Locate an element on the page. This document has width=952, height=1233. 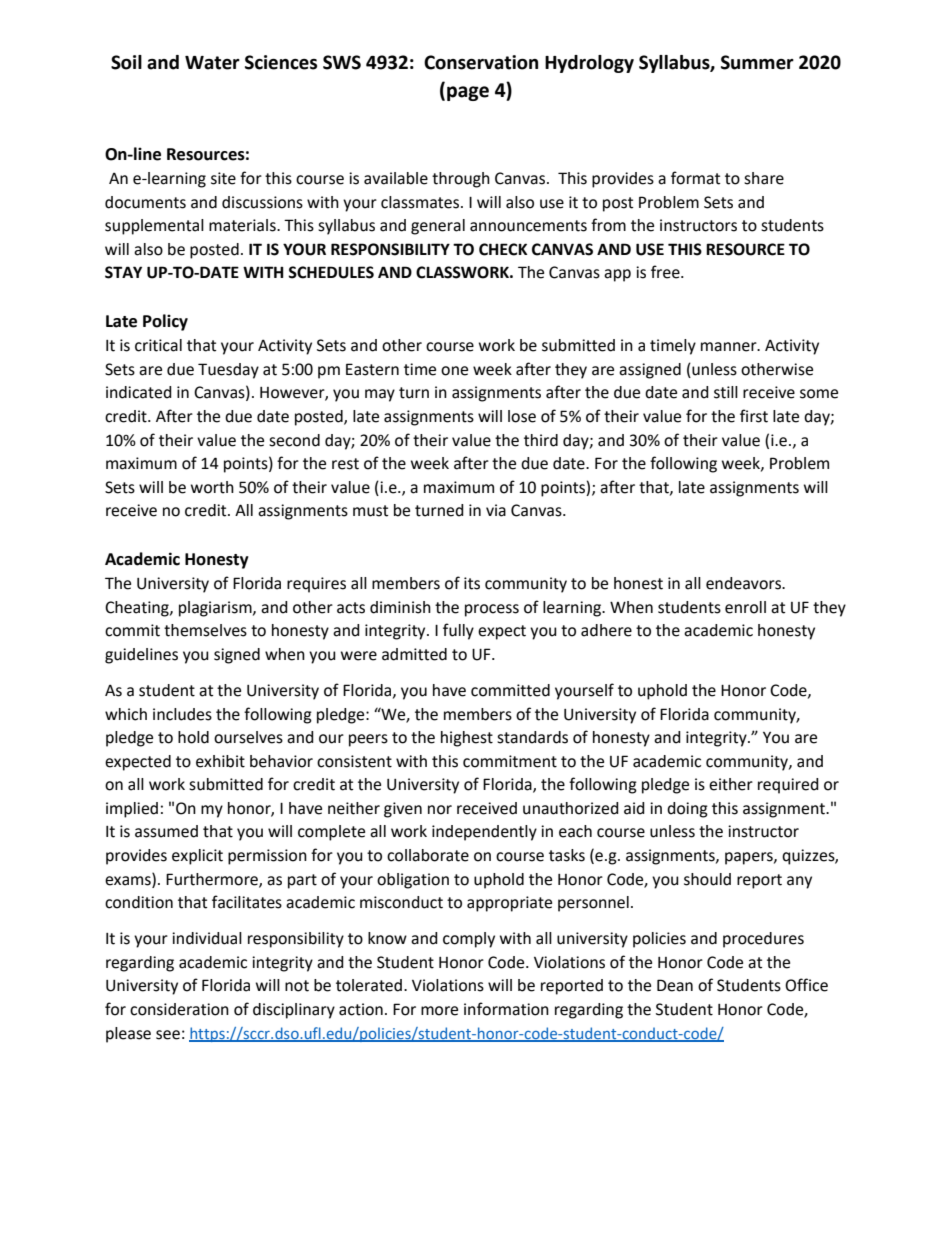
manner is located at coordinates (730, 347).
